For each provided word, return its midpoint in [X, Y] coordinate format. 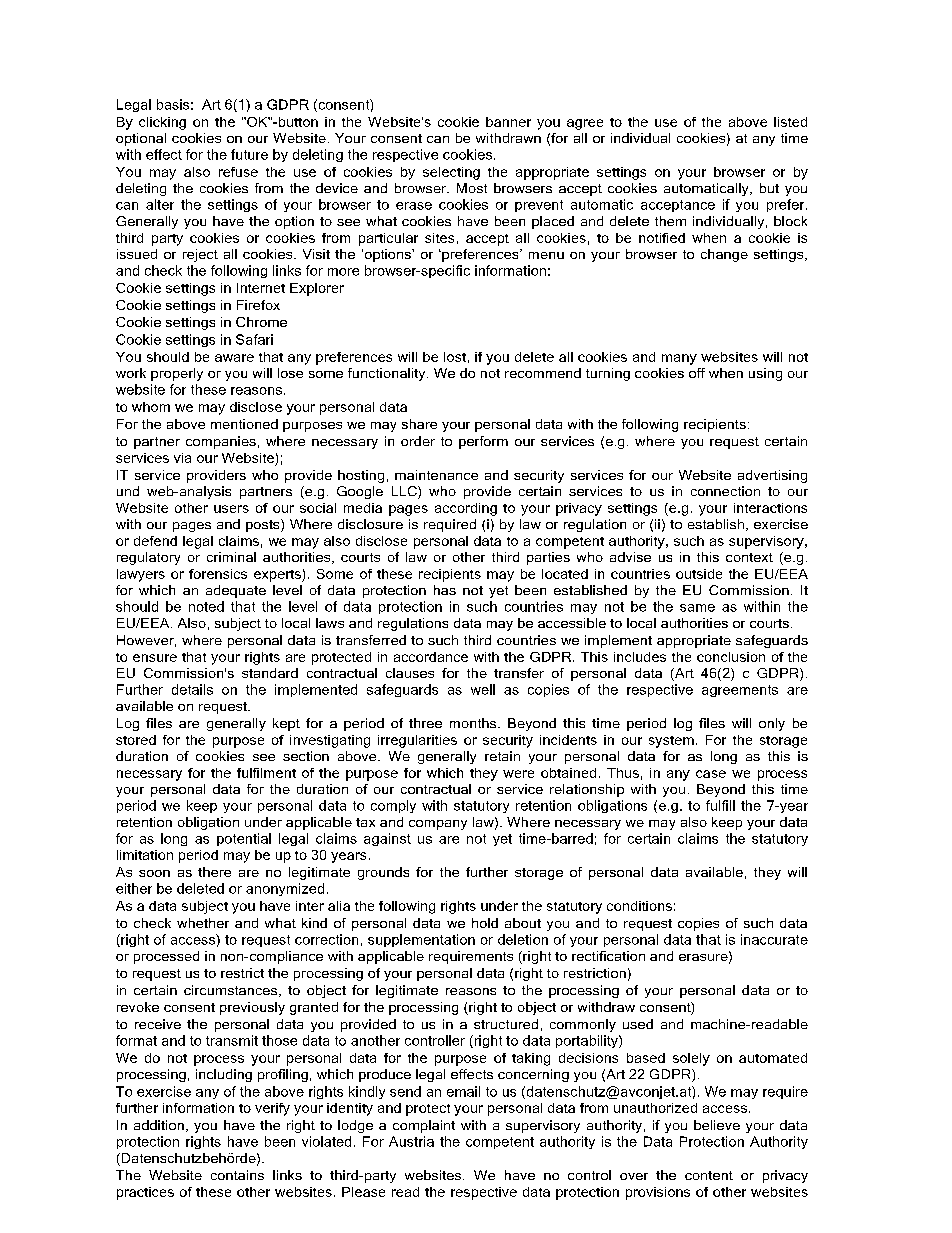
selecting [451, 173]
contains [237, 1175]
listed [790, 122]
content [709, 1175]
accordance [431, 657]
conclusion [731, 657]
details [192, 689]
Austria [411, 1141]
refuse [238, 172]
